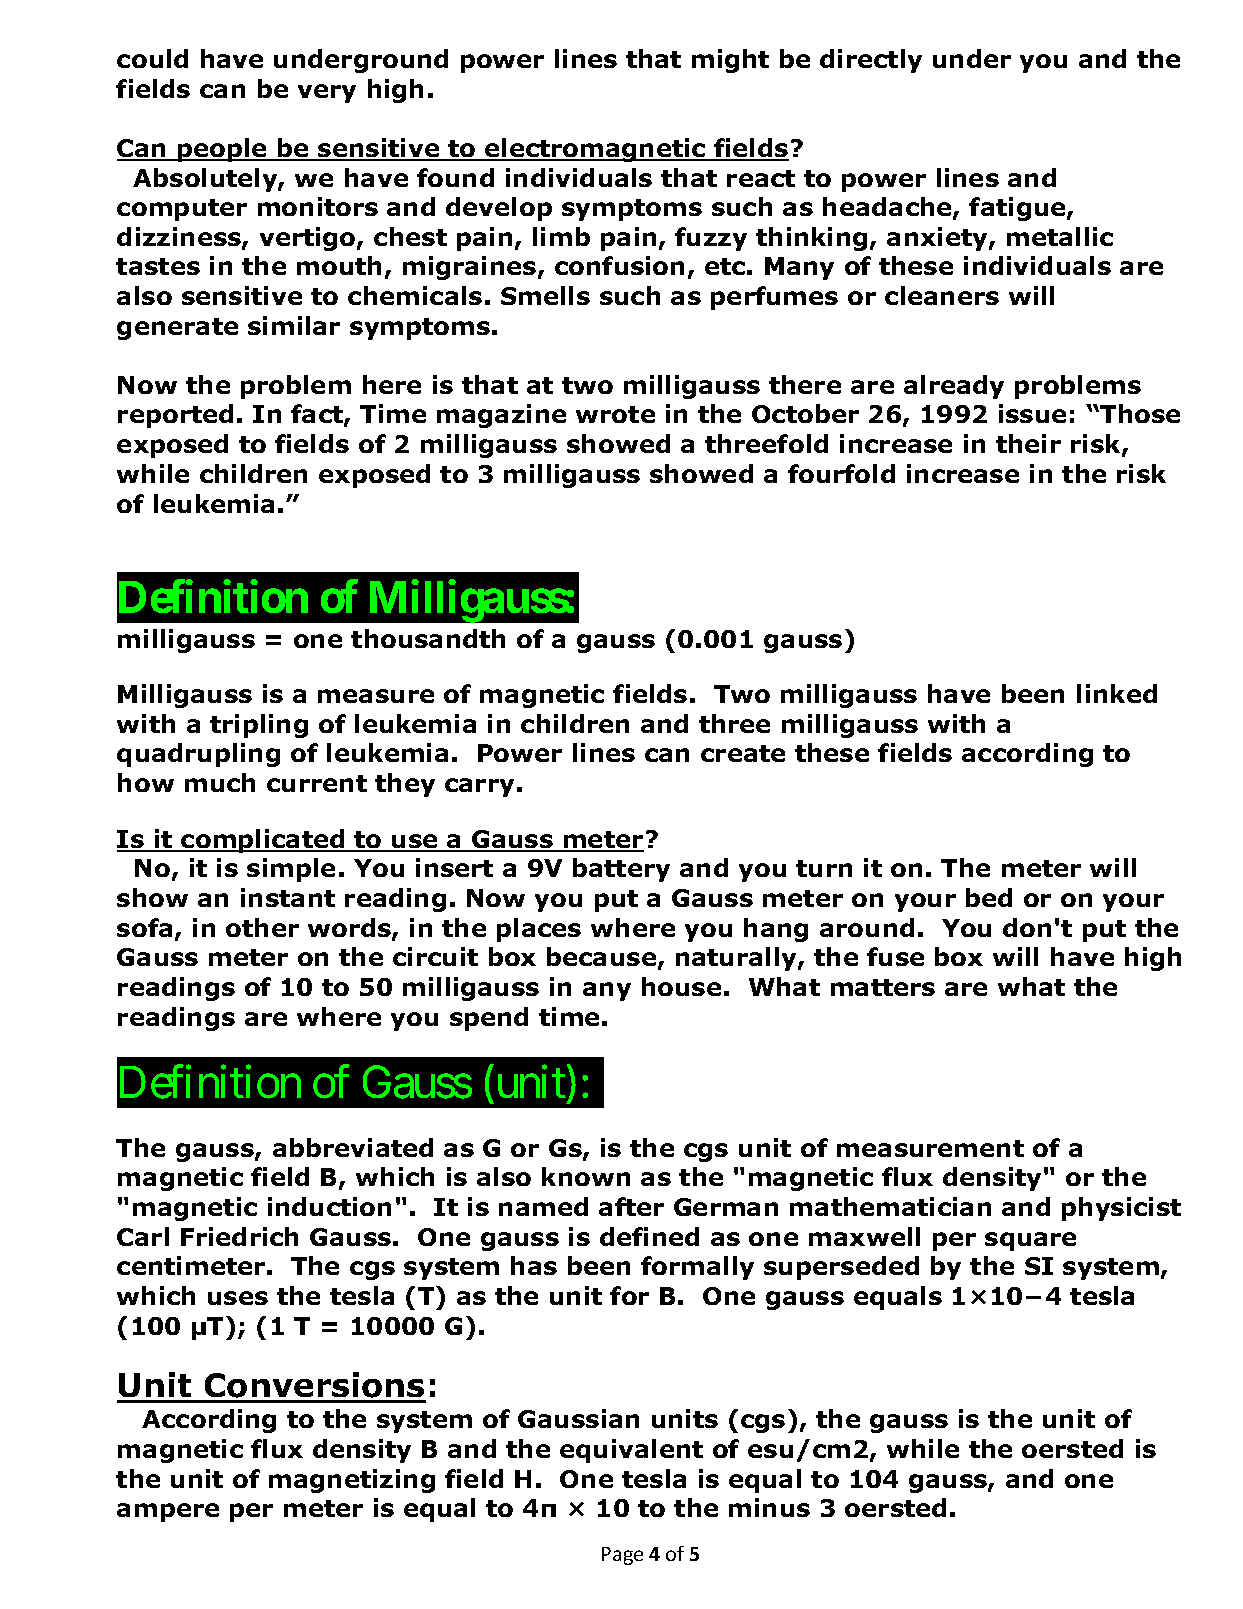  What do you see at coordinates (730, 61) in the page?
I see `might` at bounding box center [730, 61].
